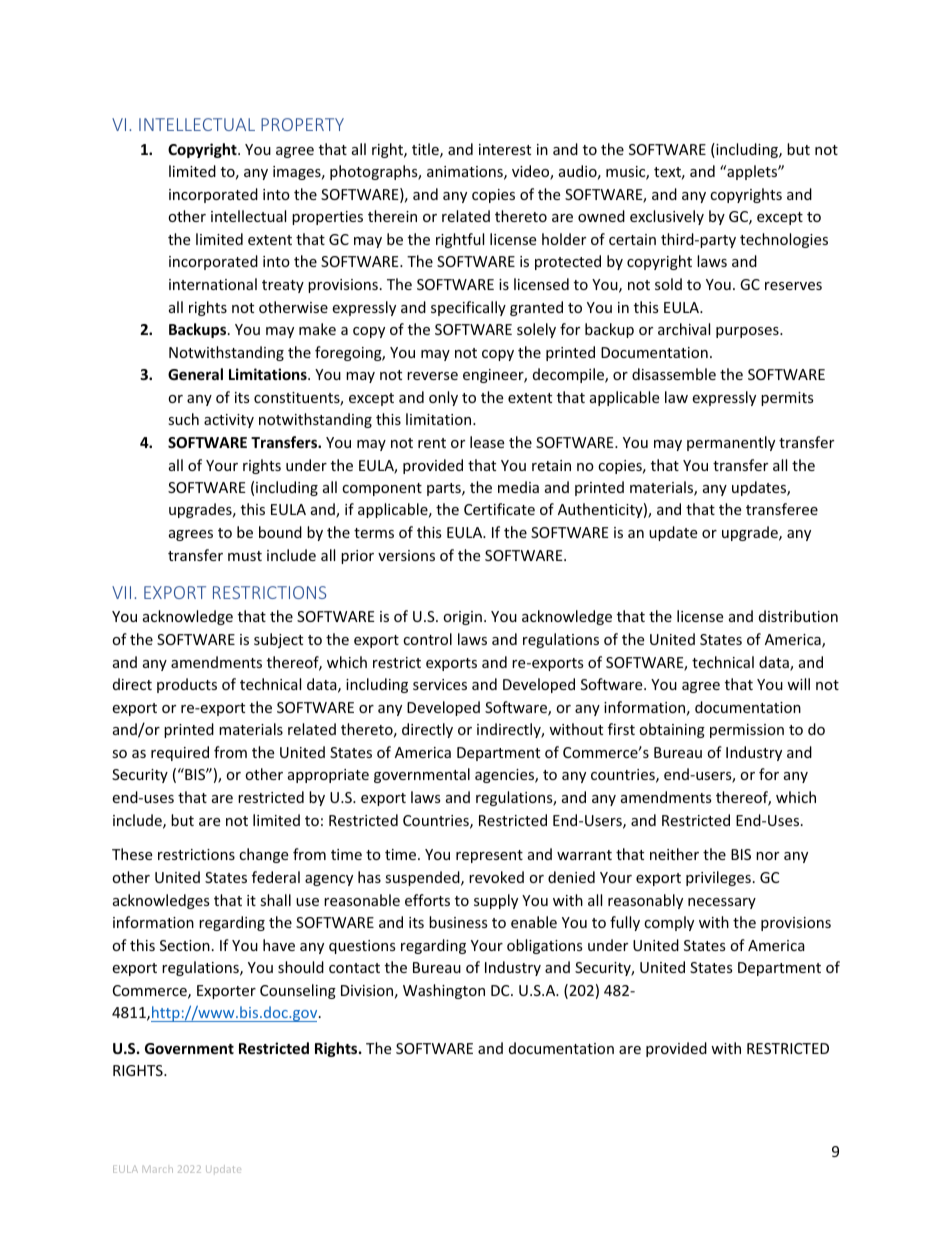 Image resolution: width=952 pixels, height=1233 pixels. I want to click on exclusively, so click(667, 217).
